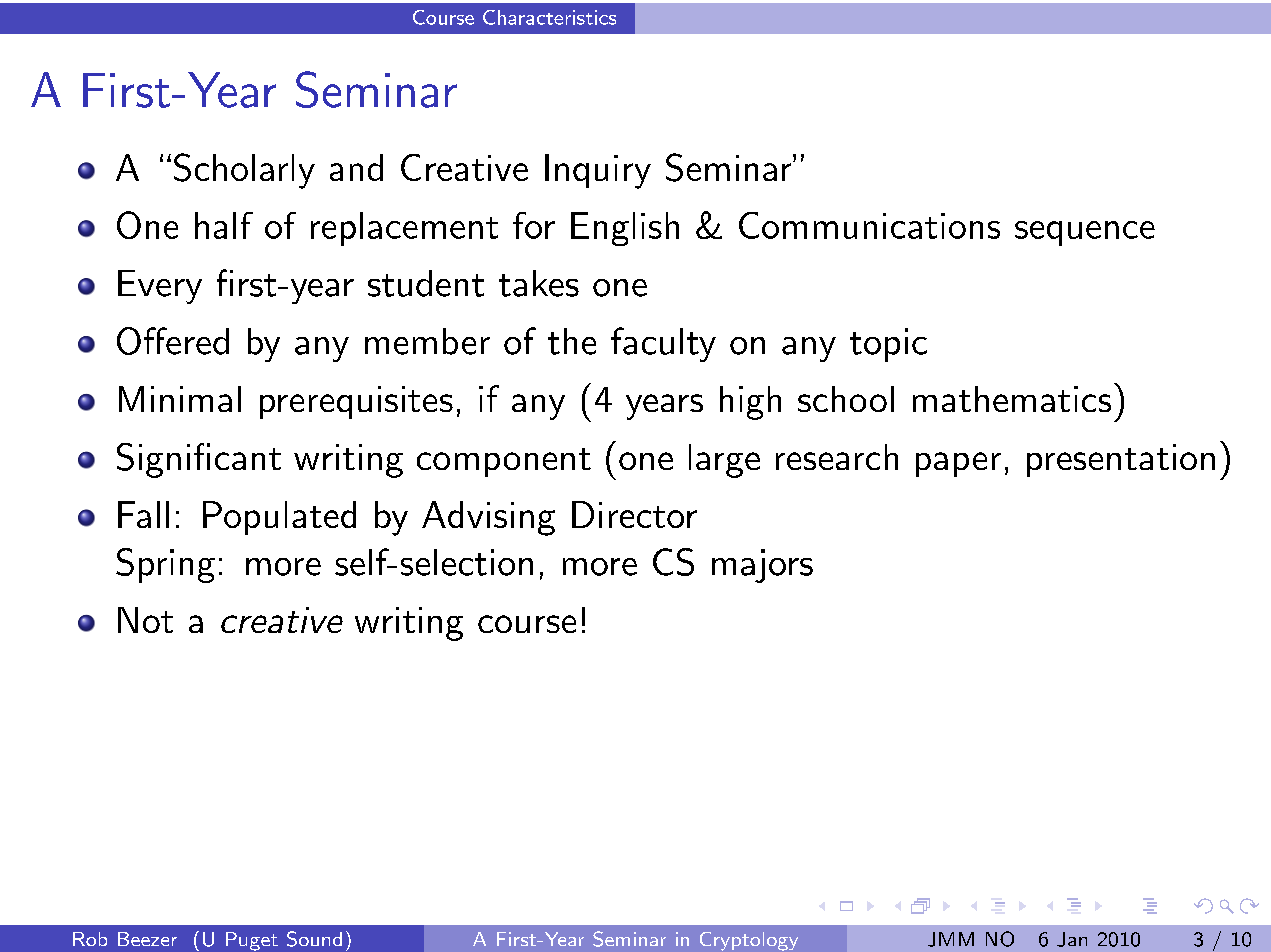  What do you see at coordinates (145, 620) in the screenshot?
I see `Not` at bounding box center [145, 620].
